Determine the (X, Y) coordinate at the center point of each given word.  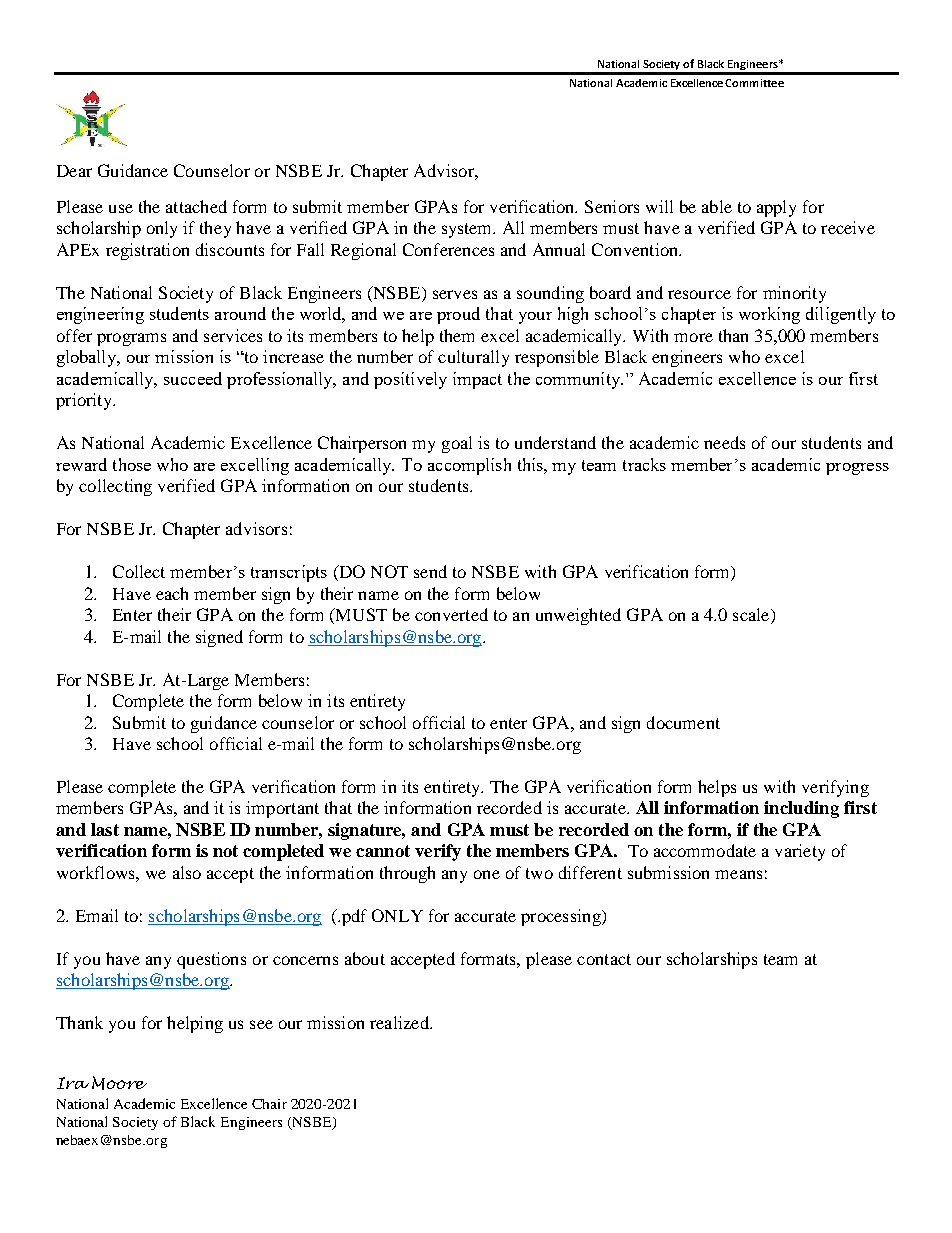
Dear (74, 171)
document (683, 722)
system (468, 230)
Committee (754, 83)
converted (451, 614)
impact (477, 380)
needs (724, 442)
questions (211, 960)
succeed (193, 378)
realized (400, 1022)
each (172, 593)
